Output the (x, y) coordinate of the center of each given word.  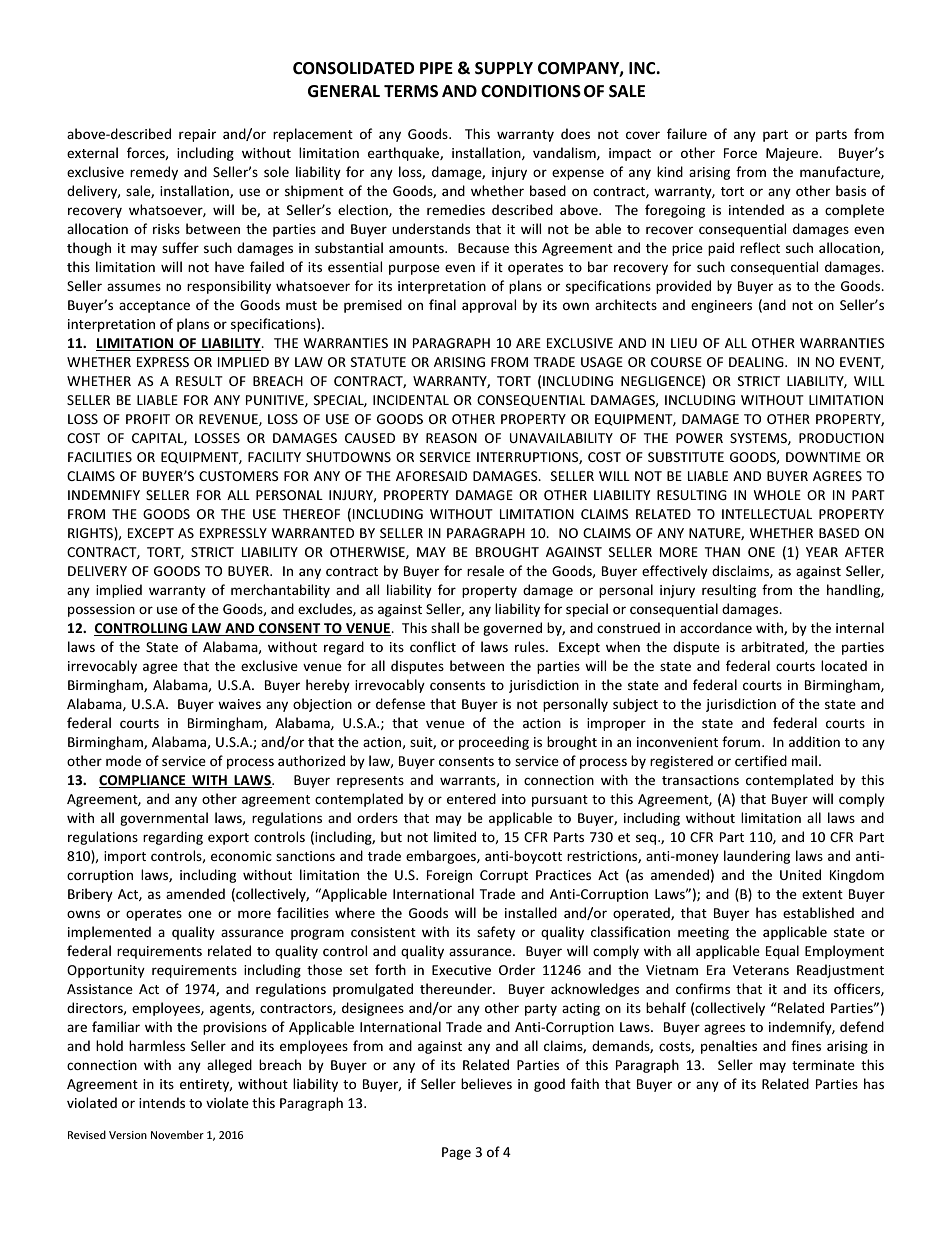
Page (456, 1153)
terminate (823, 1065)
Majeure (793, 154)
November (177, 1134)
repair (197, 135)
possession (101, 610)
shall (445, 627)
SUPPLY (504, 68)
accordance (716, 627)
